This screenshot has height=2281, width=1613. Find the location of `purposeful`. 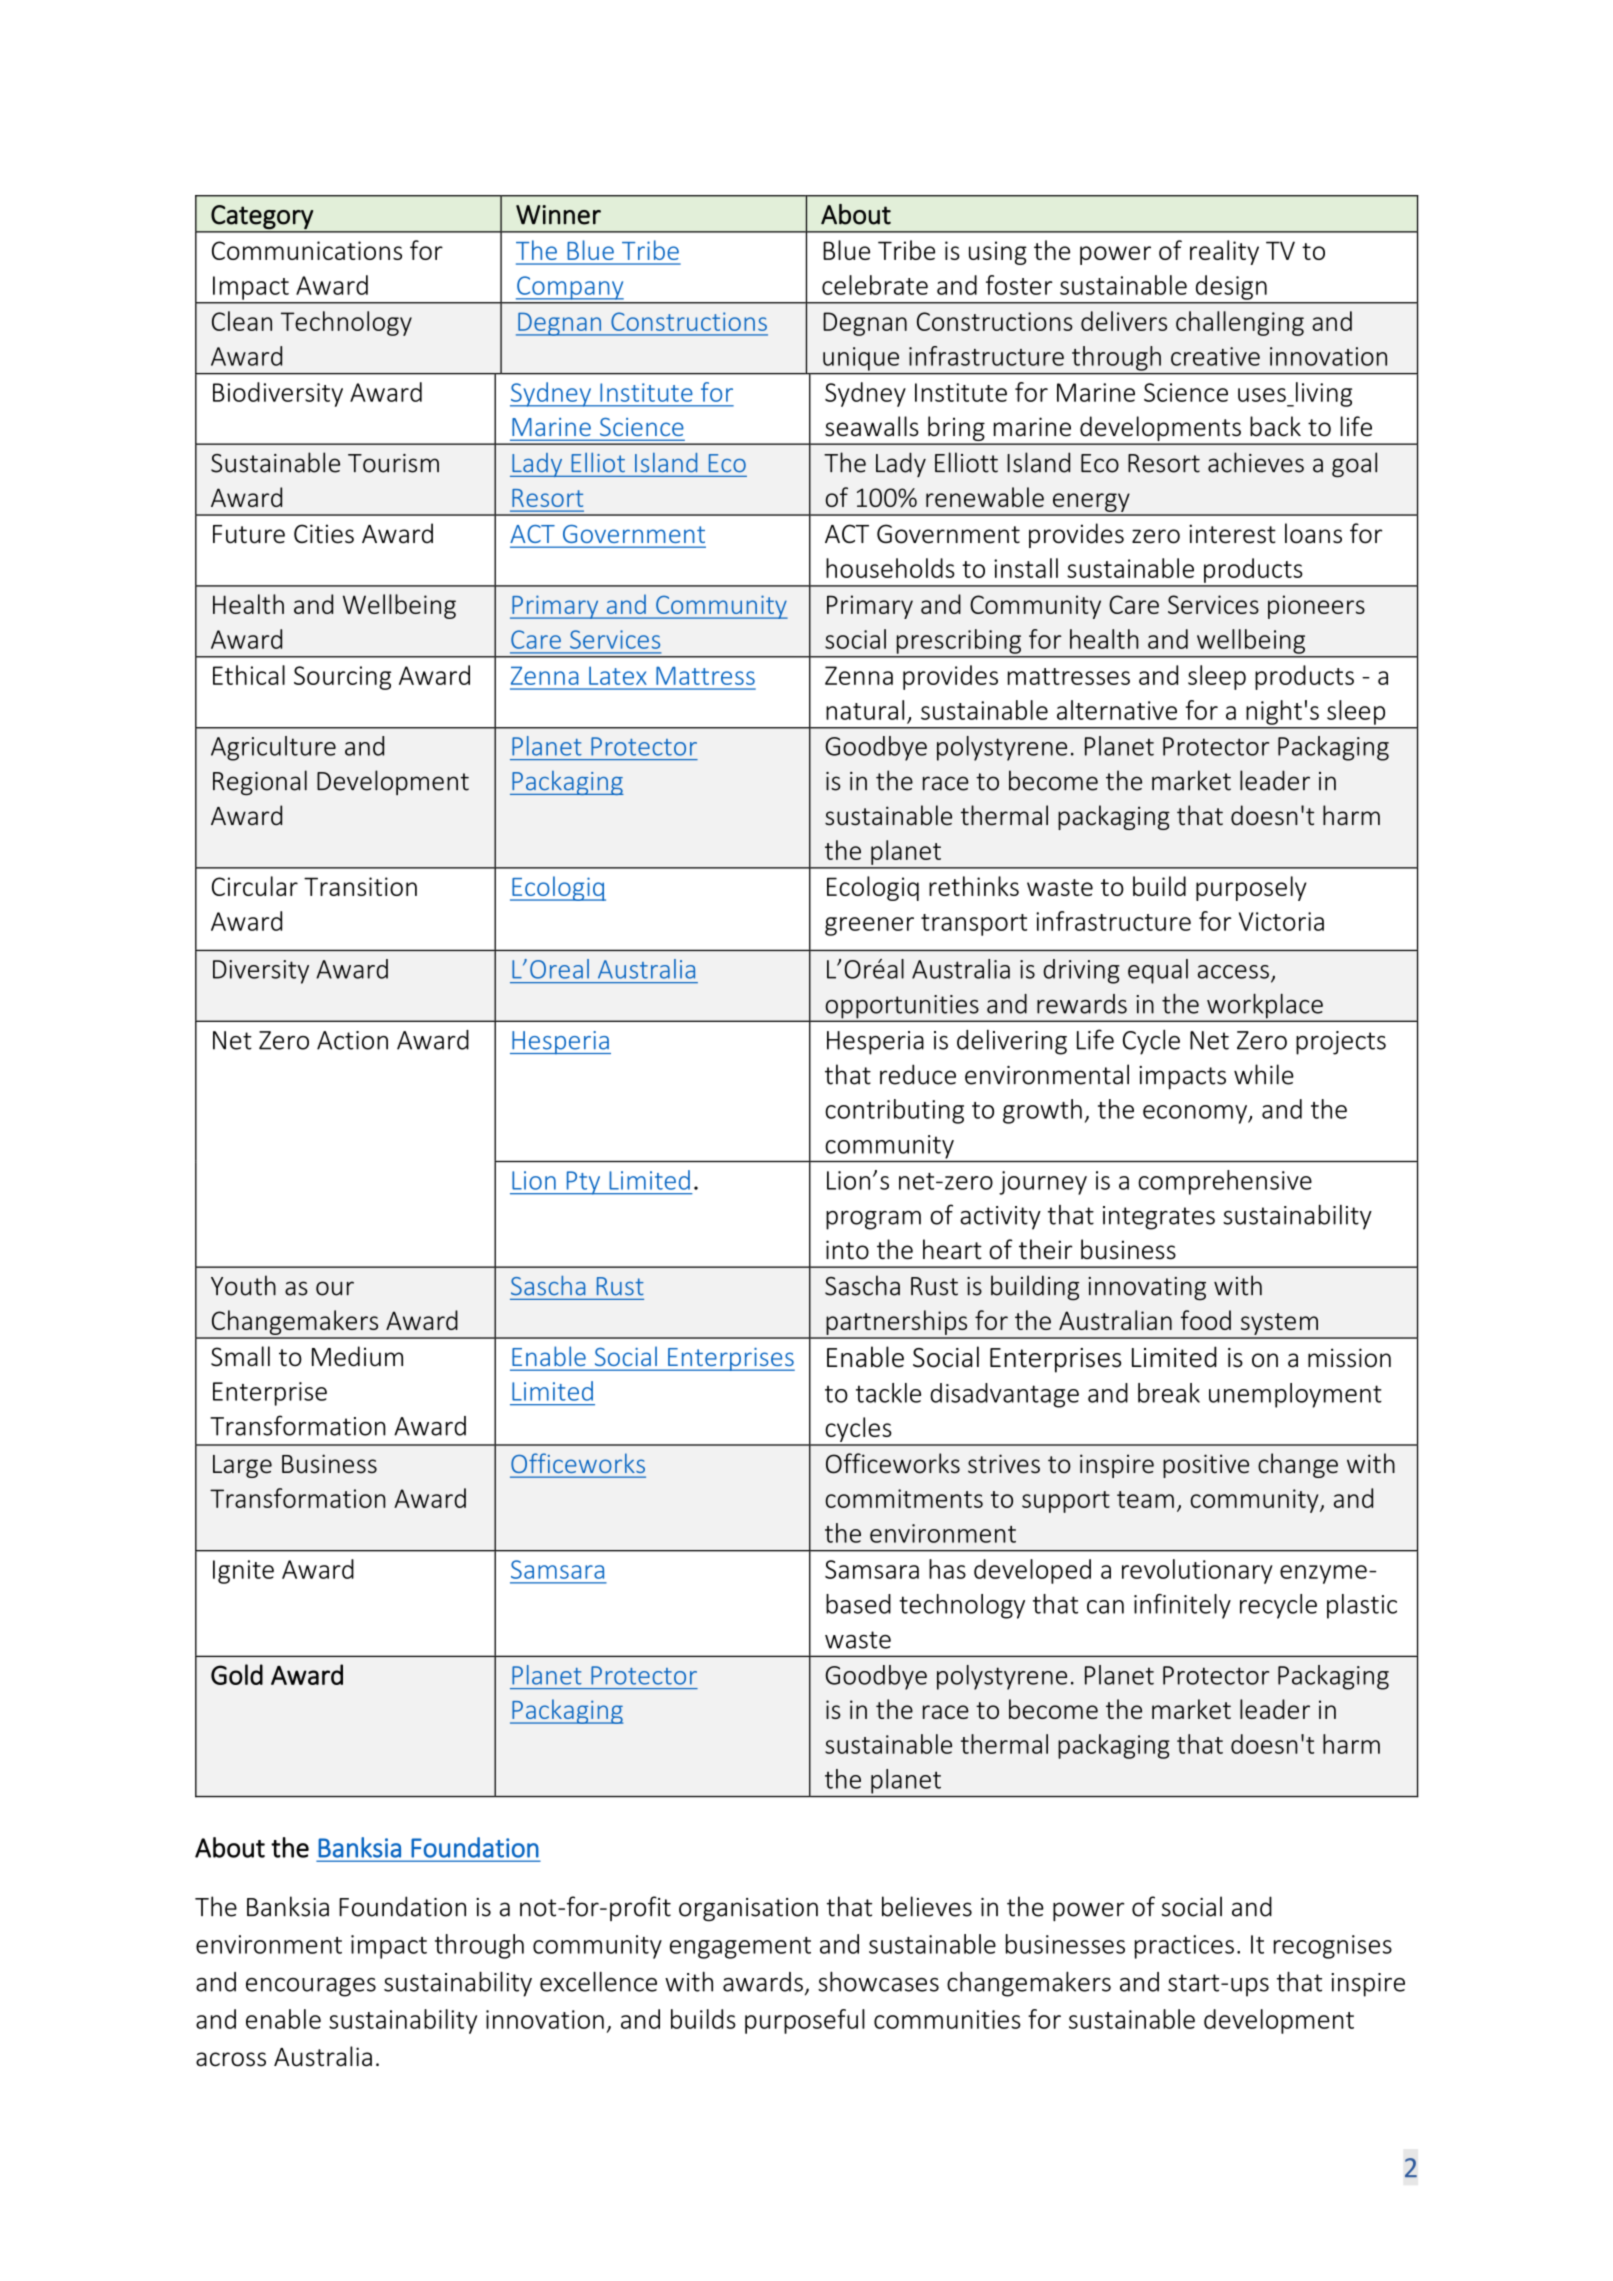

purposeful is located at coordinates (805, 2021).
